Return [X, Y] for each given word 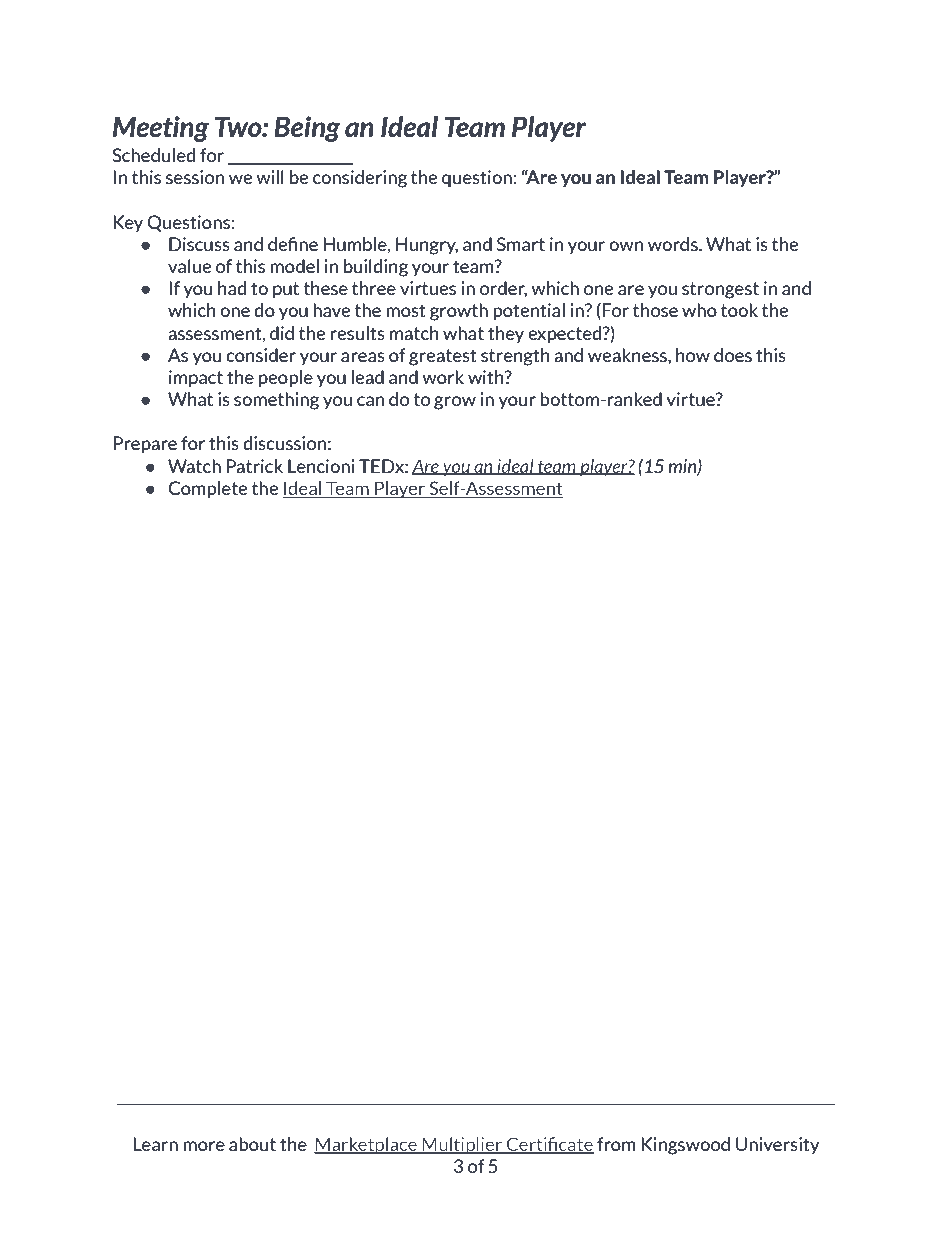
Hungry [427, 246]
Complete [207, 490]
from [616, 1144]
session [195, 177]
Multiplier [462, 1145]
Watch [194, 466]
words [674, 244]
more [204, 1146]
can [370, 401]
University [777, 1145]
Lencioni [321, 466]
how [693, 355]
